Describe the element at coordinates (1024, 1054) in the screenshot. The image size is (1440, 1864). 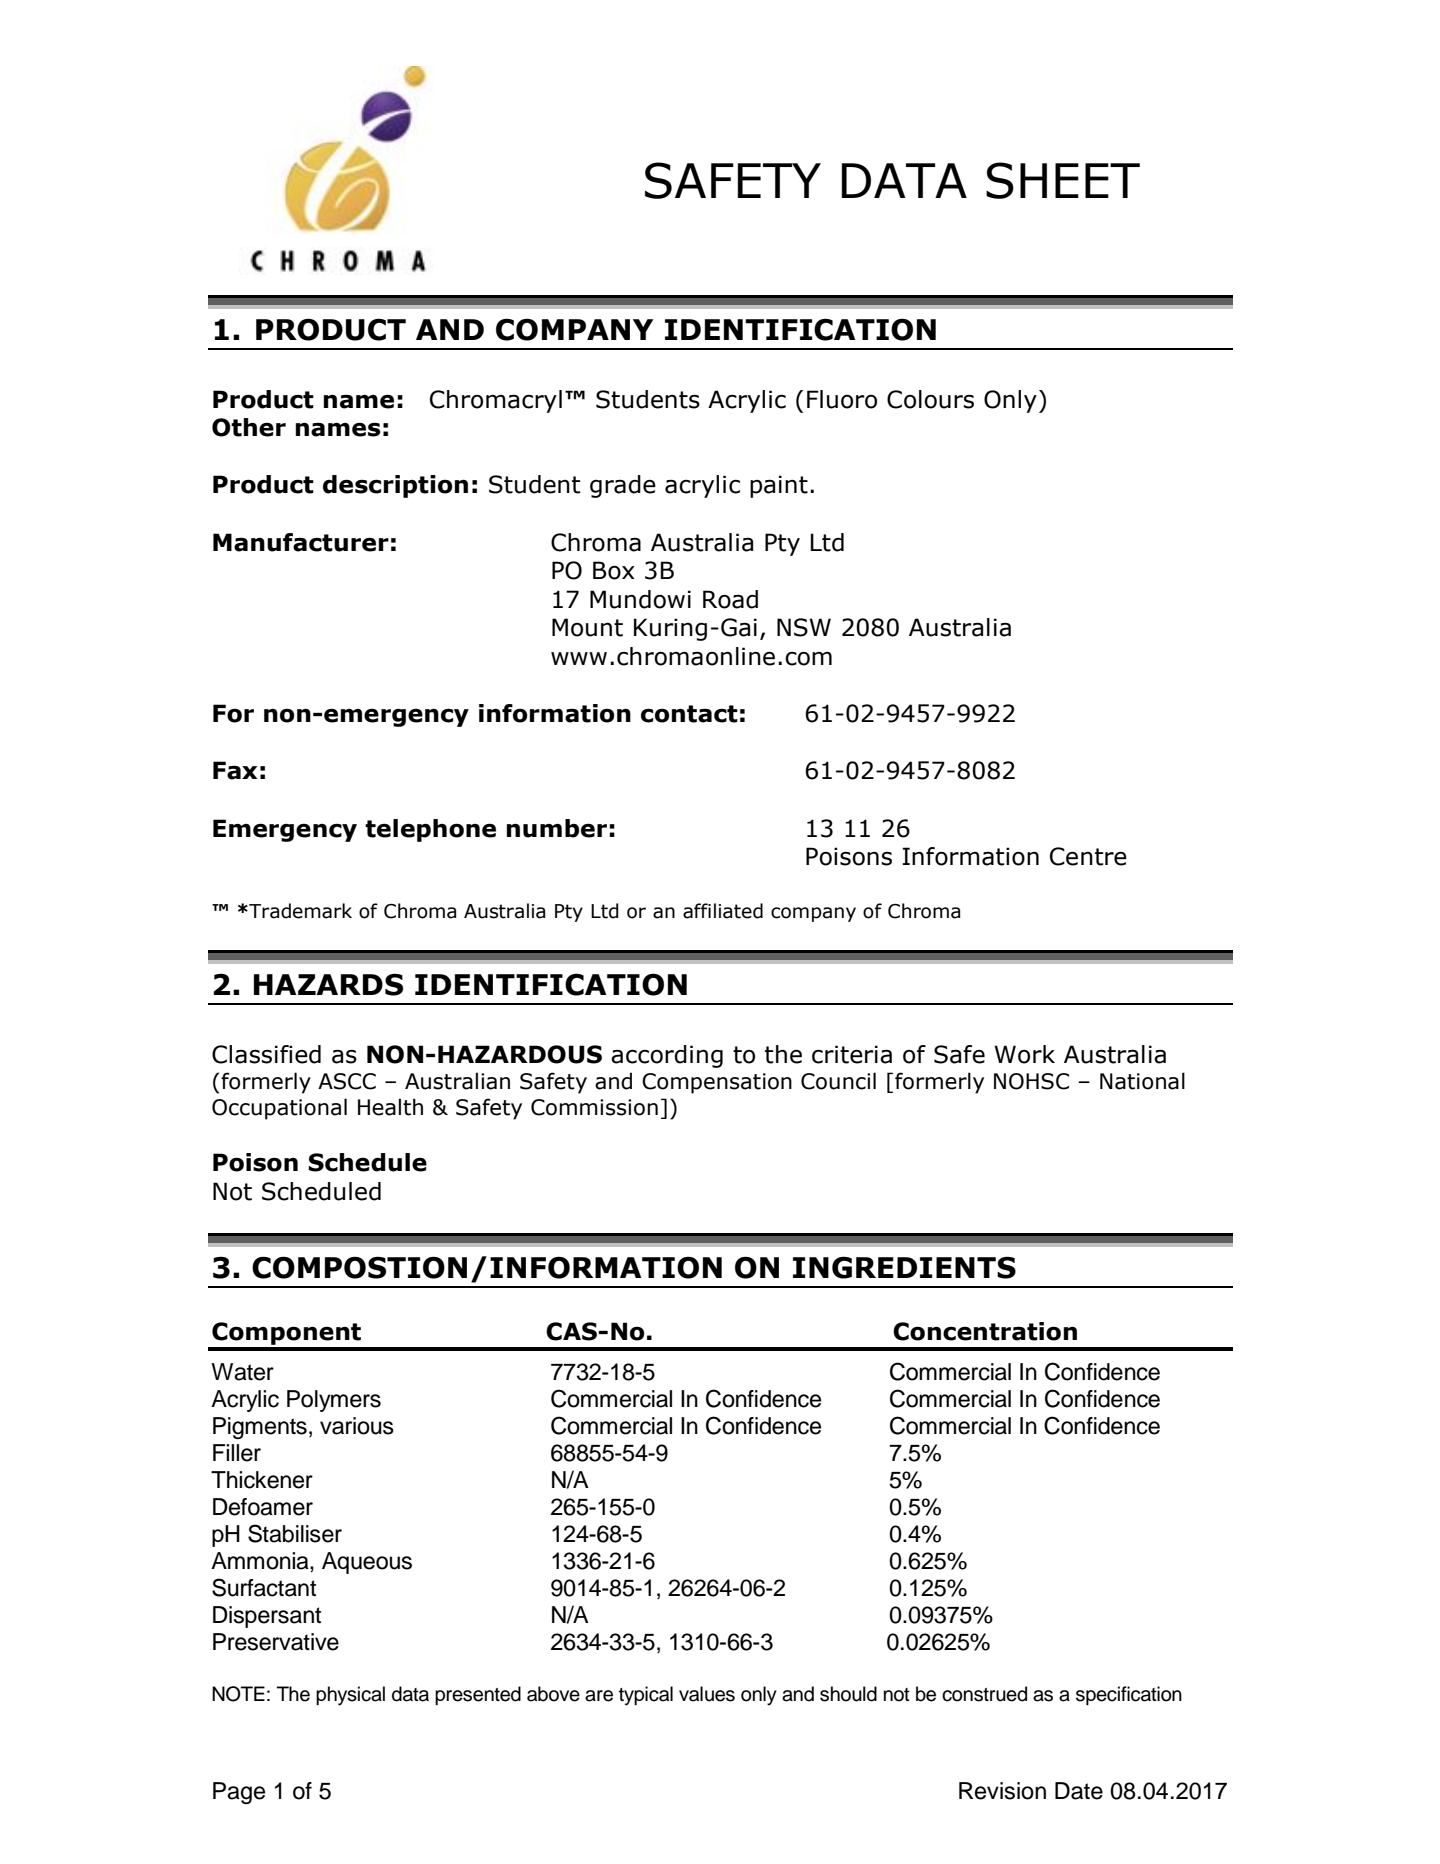
I see `Work` at that location.
